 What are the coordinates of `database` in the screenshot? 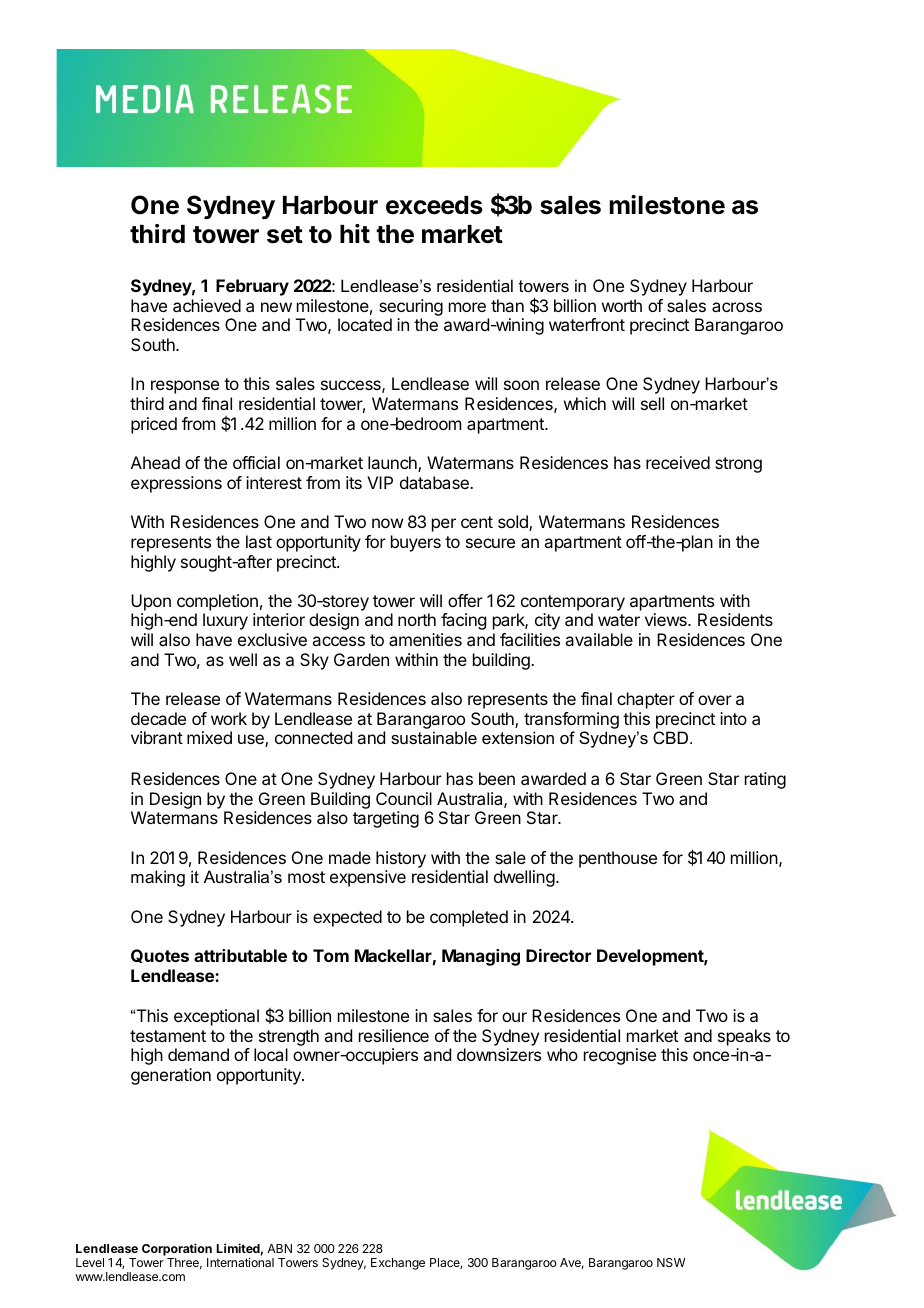 It's located at (435, 482).
